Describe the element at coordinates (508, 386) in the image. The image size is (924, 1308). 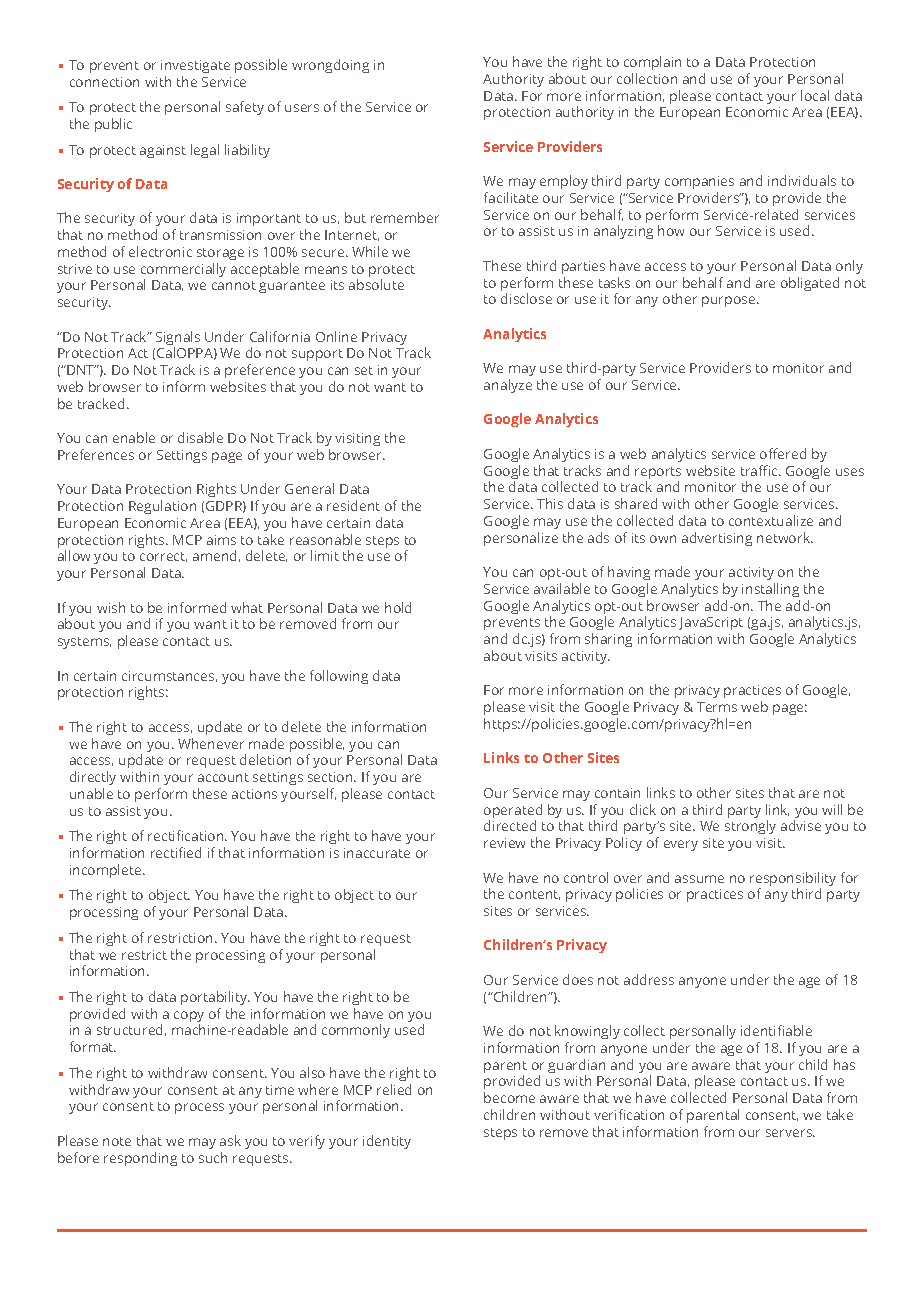
I see `analyze` at that location.
